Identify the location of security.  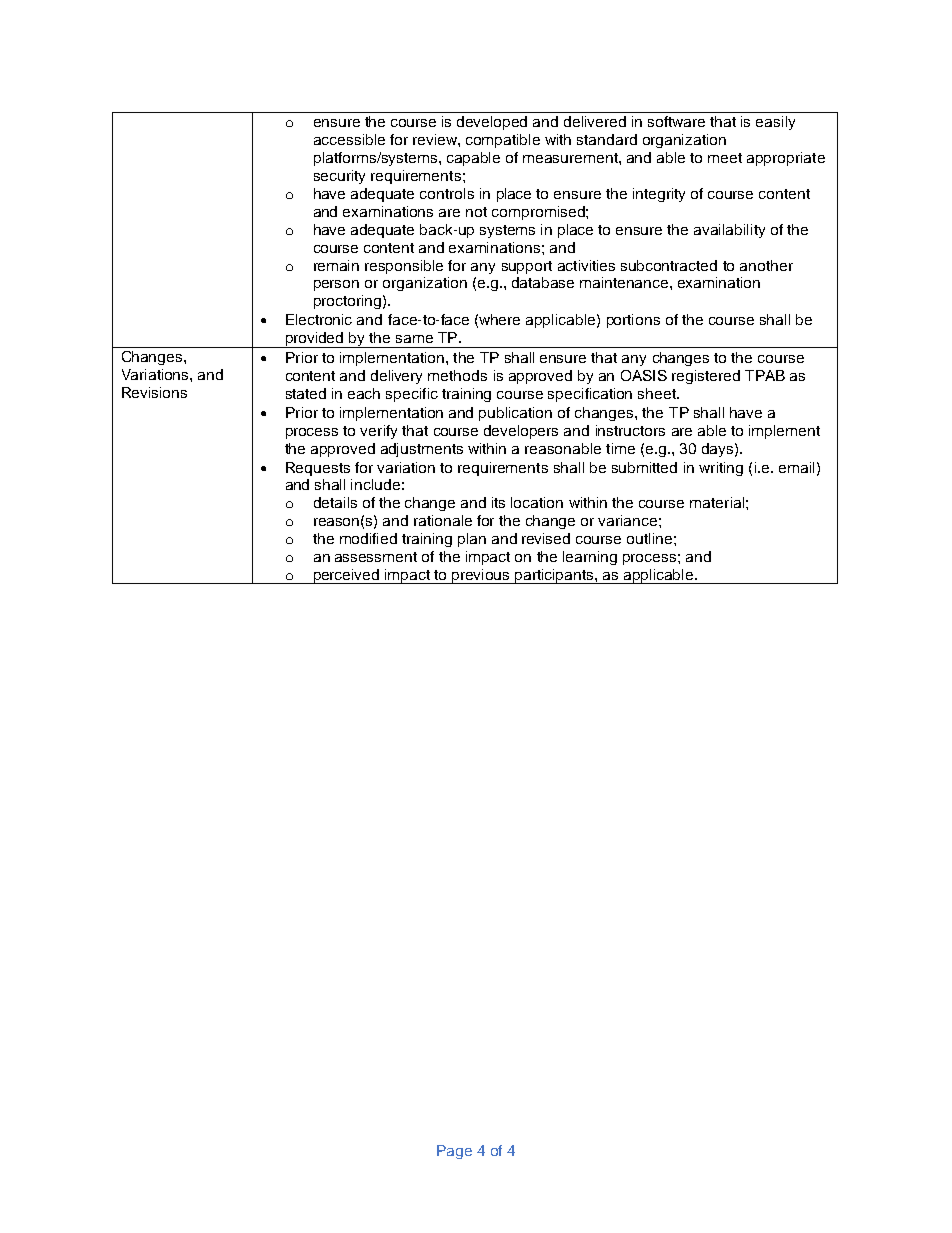
(339, 177).
